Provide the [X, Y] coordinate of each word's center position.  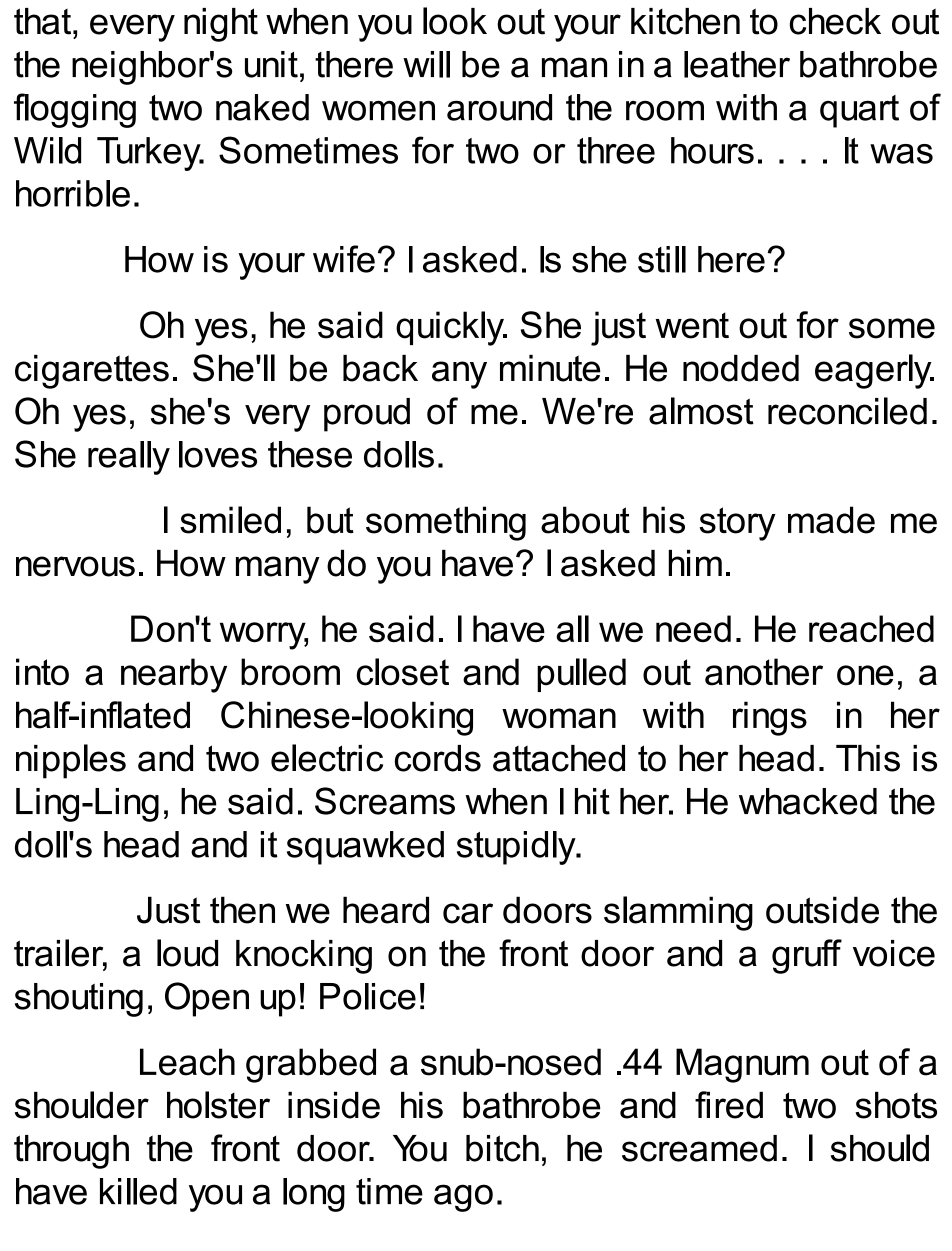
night [221, 25]
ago [463, 1198]
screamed [699, 1148]
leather [737, 64]
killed [138, 1191]
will [426, 64]
